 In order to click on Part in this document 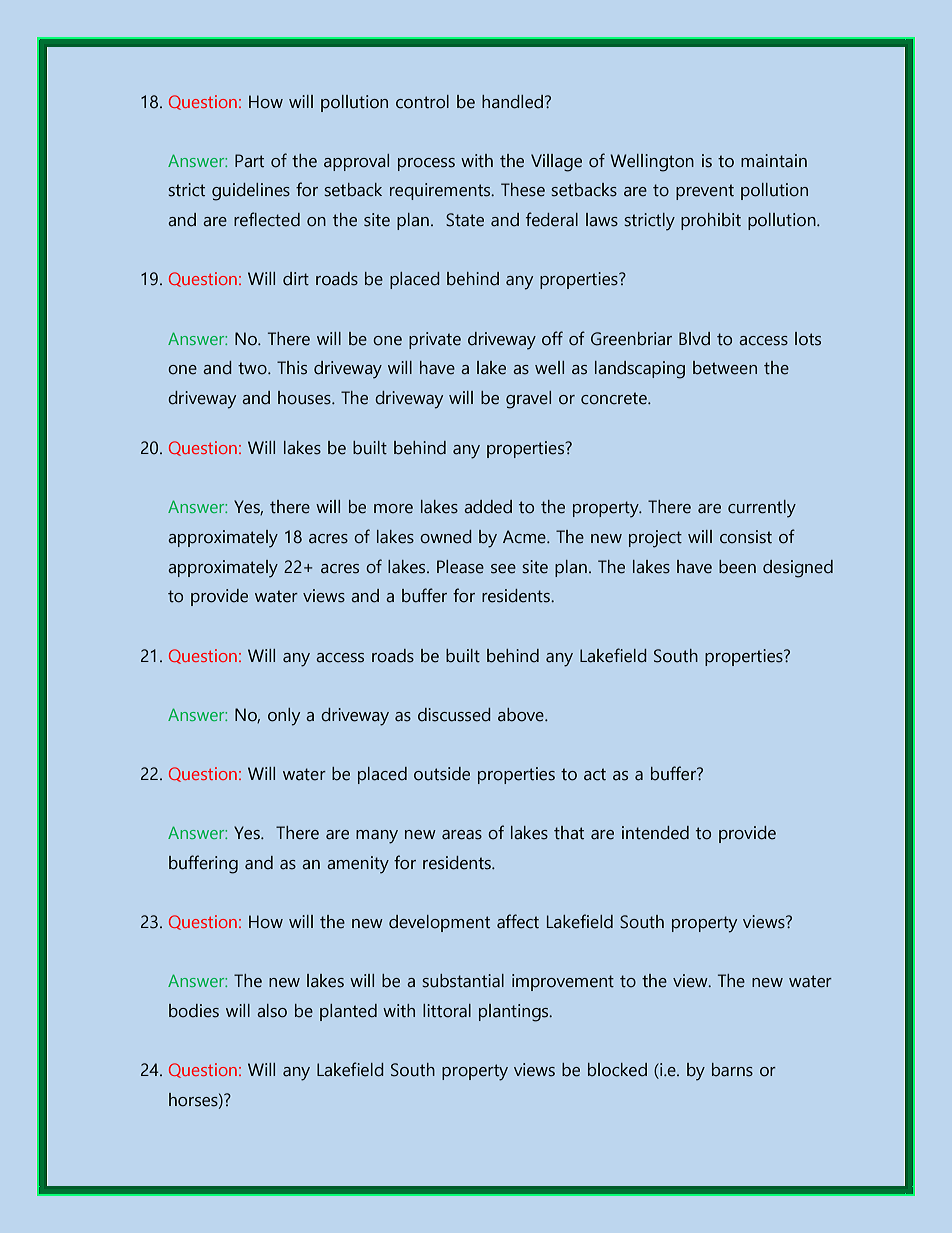, I will do `click(249, 161)`.
